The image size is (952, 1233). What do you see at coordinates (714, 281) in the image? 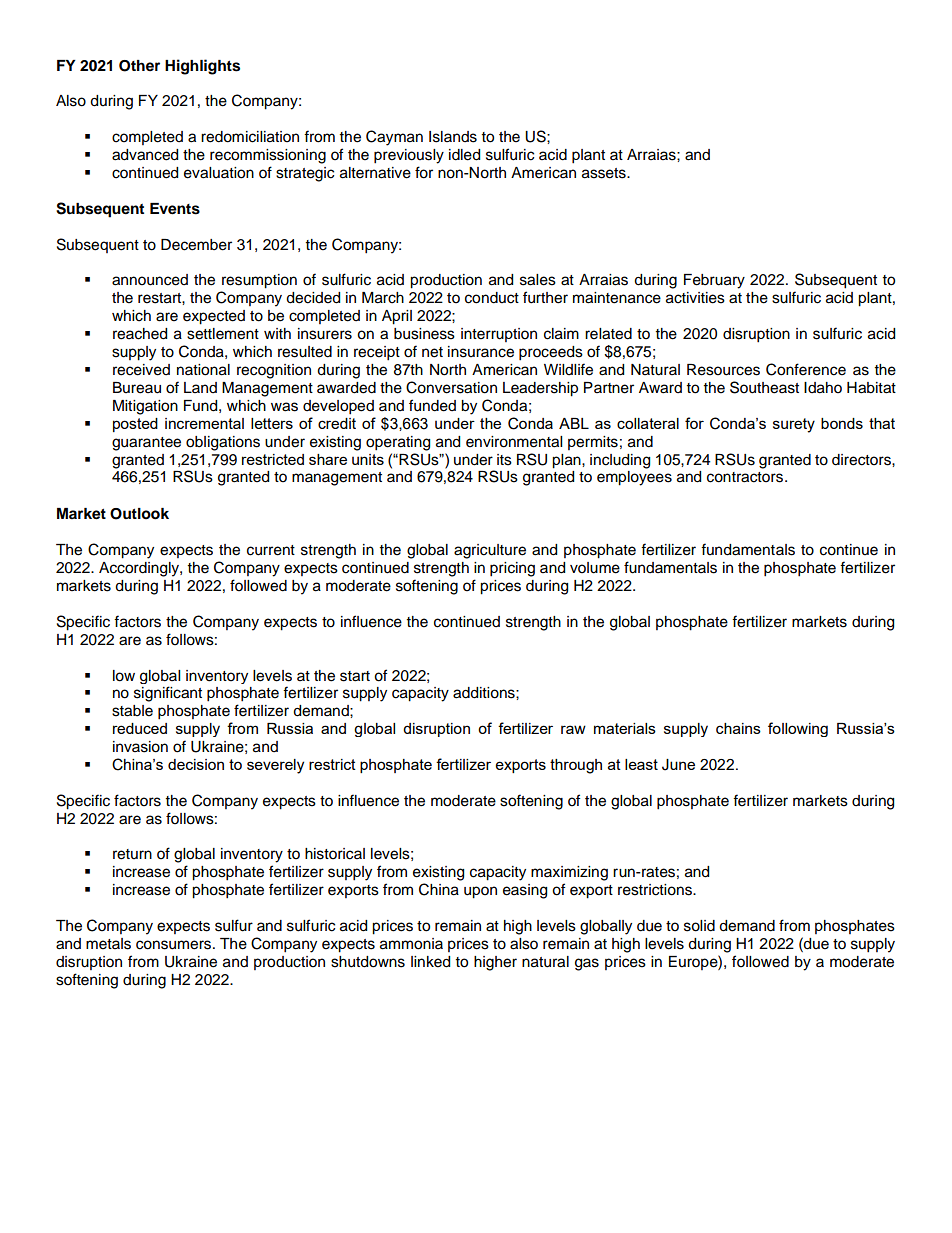
I see `February` at bounding box center [714, 281].
